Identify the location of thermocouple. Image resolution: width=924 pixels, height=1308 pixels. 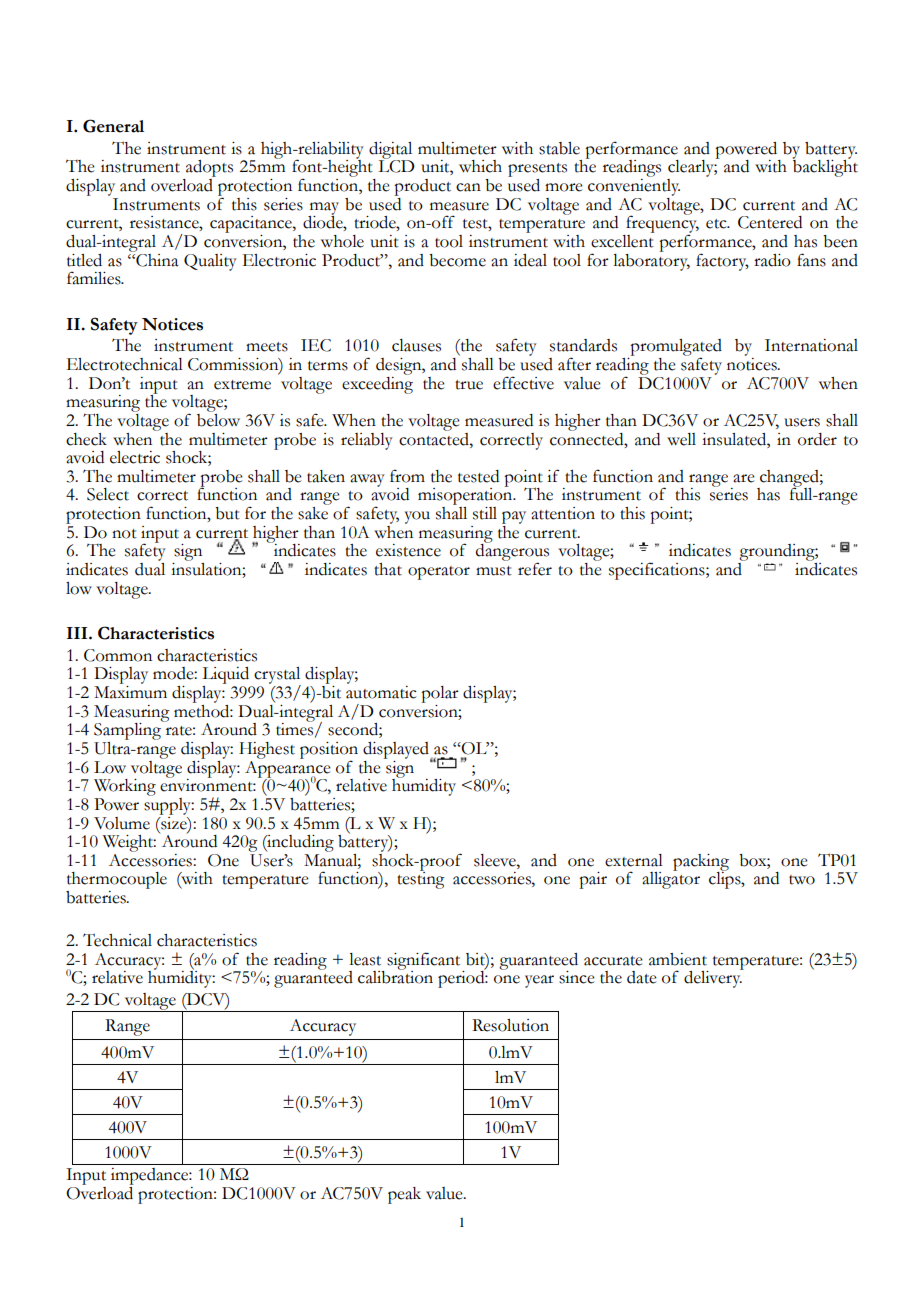
(116, 882).
